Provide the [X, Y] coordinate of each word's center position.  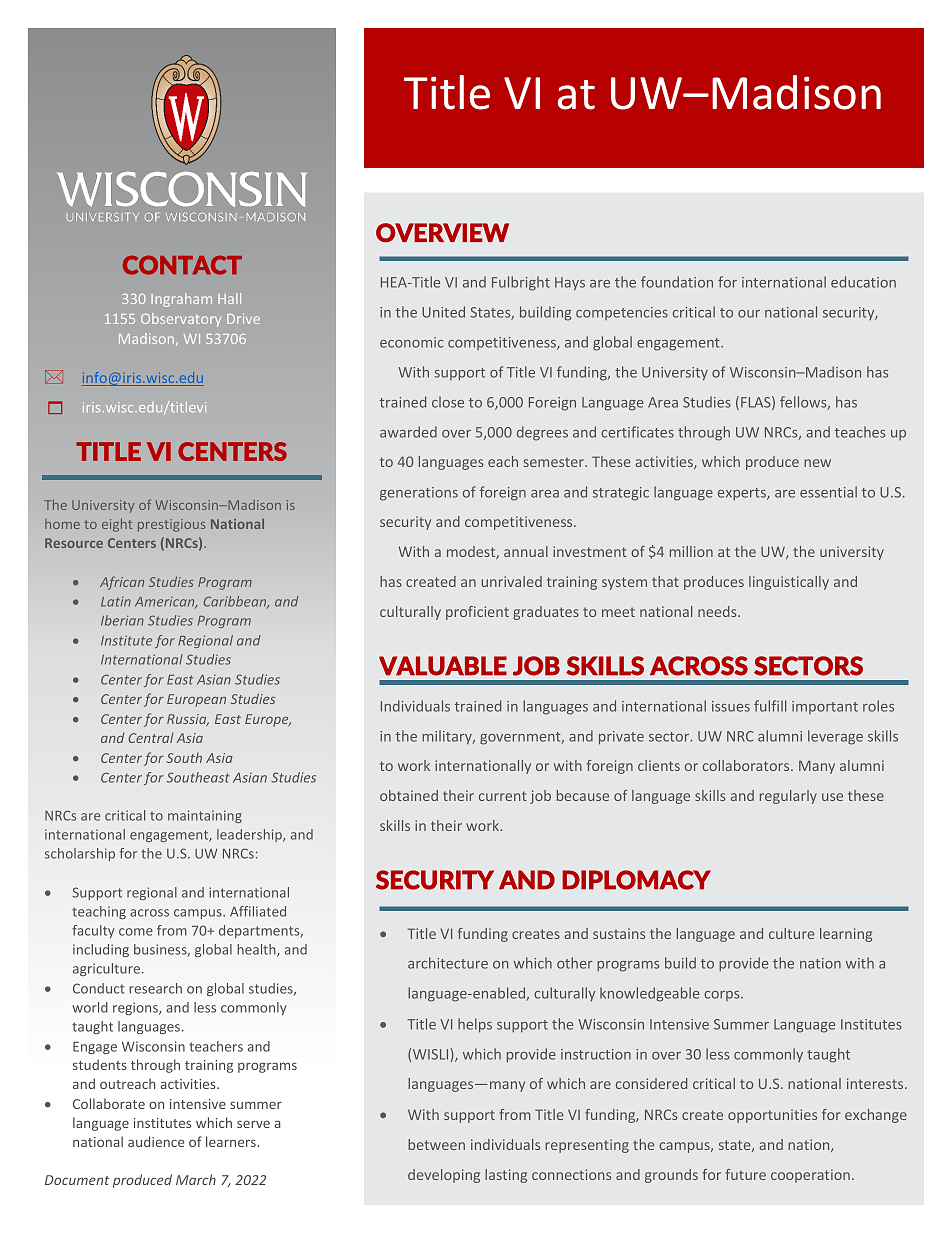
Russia [188, 720]
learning [846, 935]
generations [419, 494]
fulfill [770, 706]
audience [156, 1141]
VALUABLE [443, 666]
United [443, 312]
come [136, 932]
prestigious [171, 525]
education [863, 282]
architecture [448, 963]
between [436, 1144]
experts [743, 494]
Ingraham [181, 300]
